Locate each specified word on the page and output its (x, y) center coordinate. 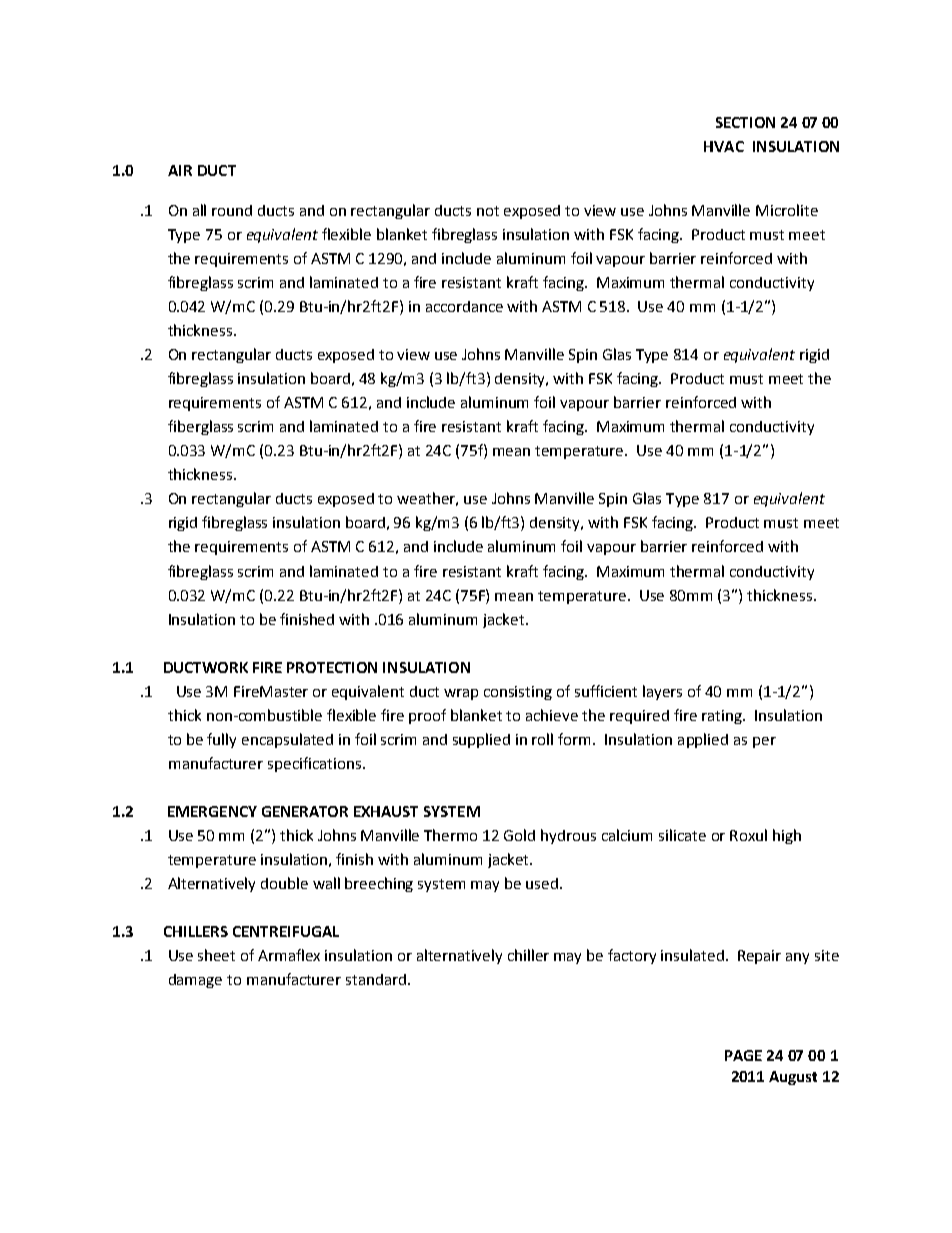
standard (377, 979)
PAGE (743, 1055)
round (232, 210)
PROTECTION (332, 667)
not (488, 211)
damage (195, 981)
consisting (518, 693)
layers (662, 692)
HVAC (724, 146)
